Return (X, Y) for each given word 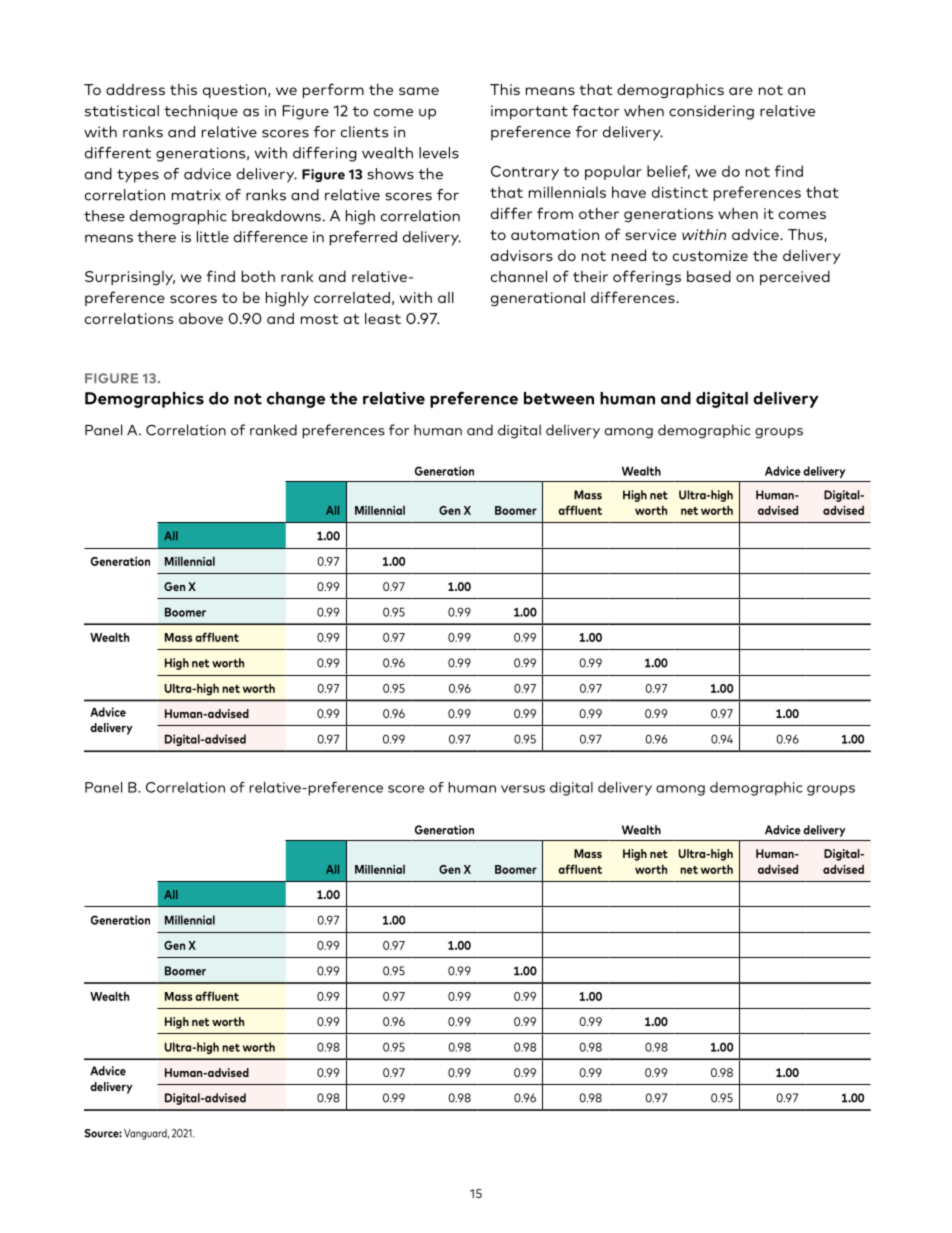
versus (523, 789)
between (559, 398)
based (709, 276)
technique (201, 112)
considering (711, 112)
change (296, 400)
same (419, 91)
